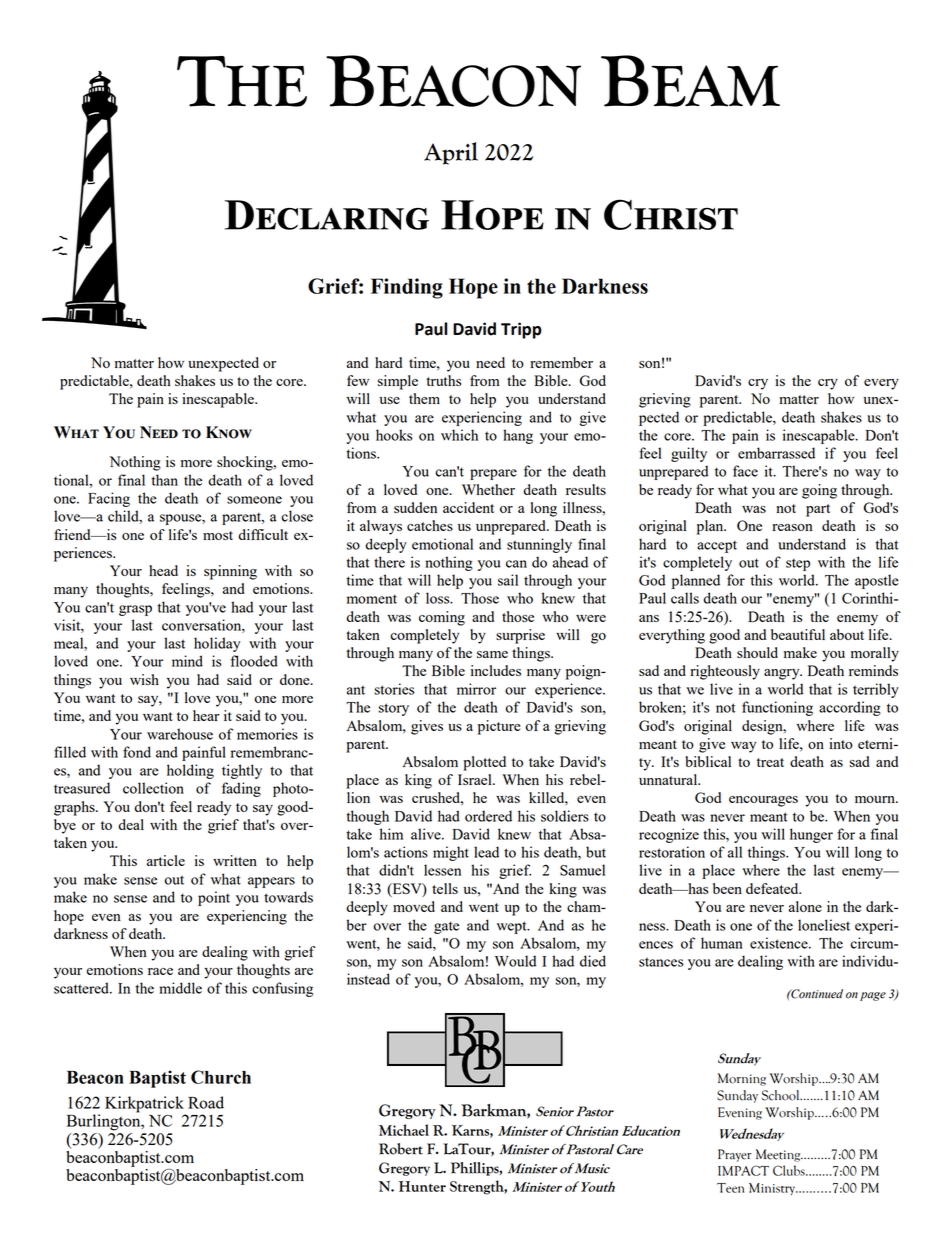 This screenshot has width=952, height=1233. What do you see at coordinates (164, 480) in the screenshot?
I see `than` at bounding box center [164, 480].
